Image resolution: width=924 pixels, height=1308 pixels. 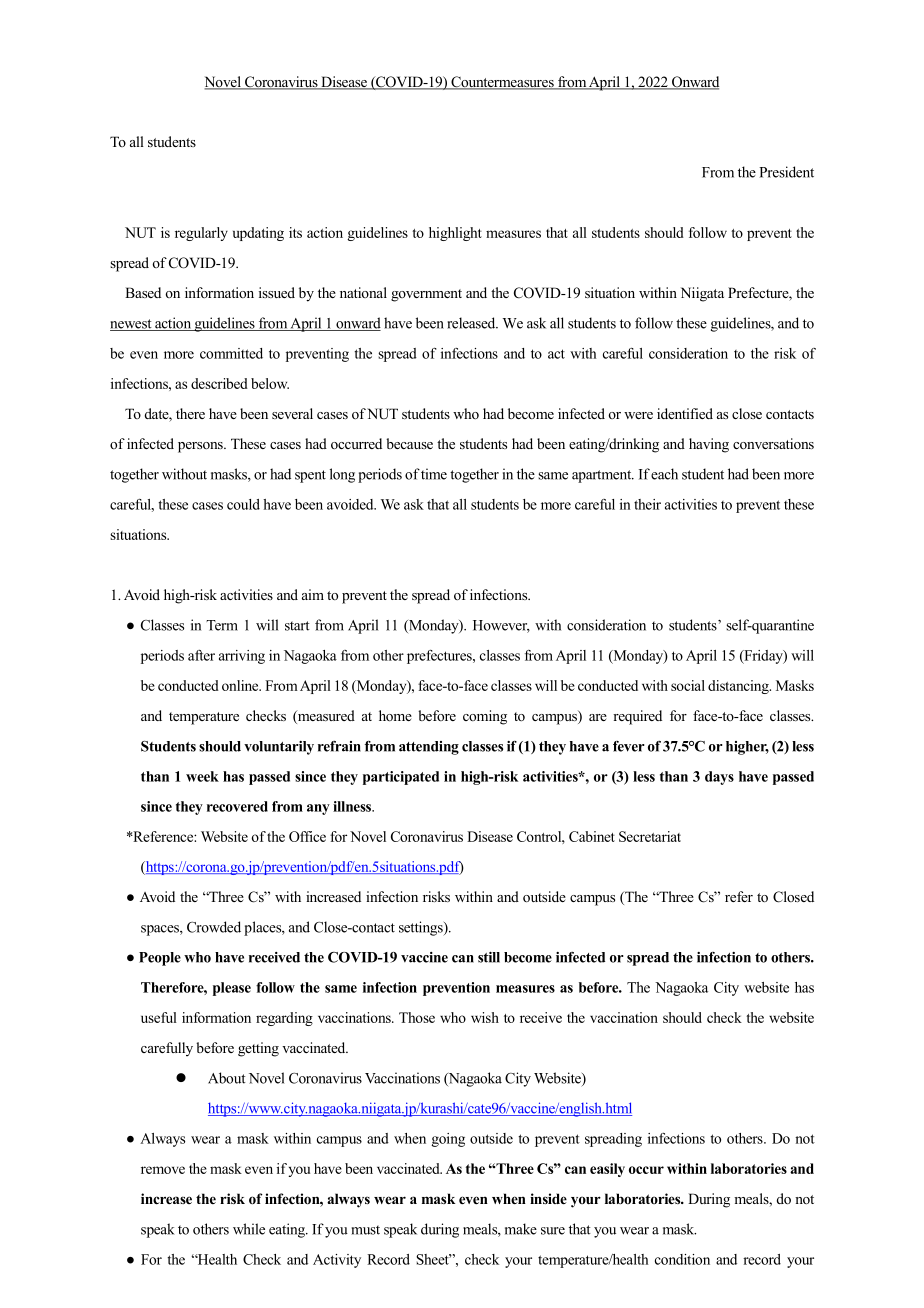 What do you see at coordinates (521, 1229) in the image?
I see `make` at bounding box center [521, 1229].
